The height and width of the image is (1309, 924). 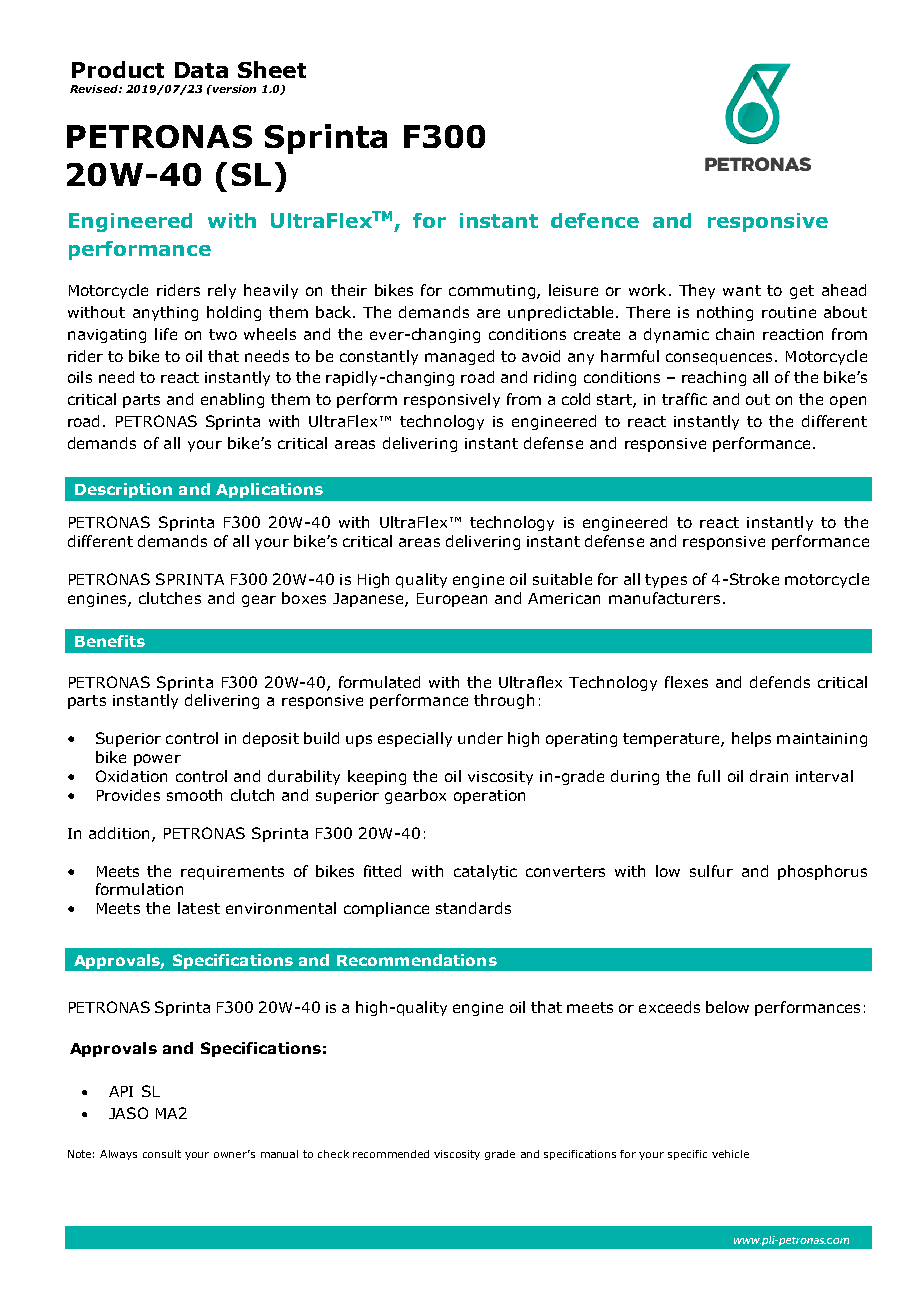 What do you see at coordinates (194, 795) in the image?
I see `smooth` at bounding box center [194, 795].
